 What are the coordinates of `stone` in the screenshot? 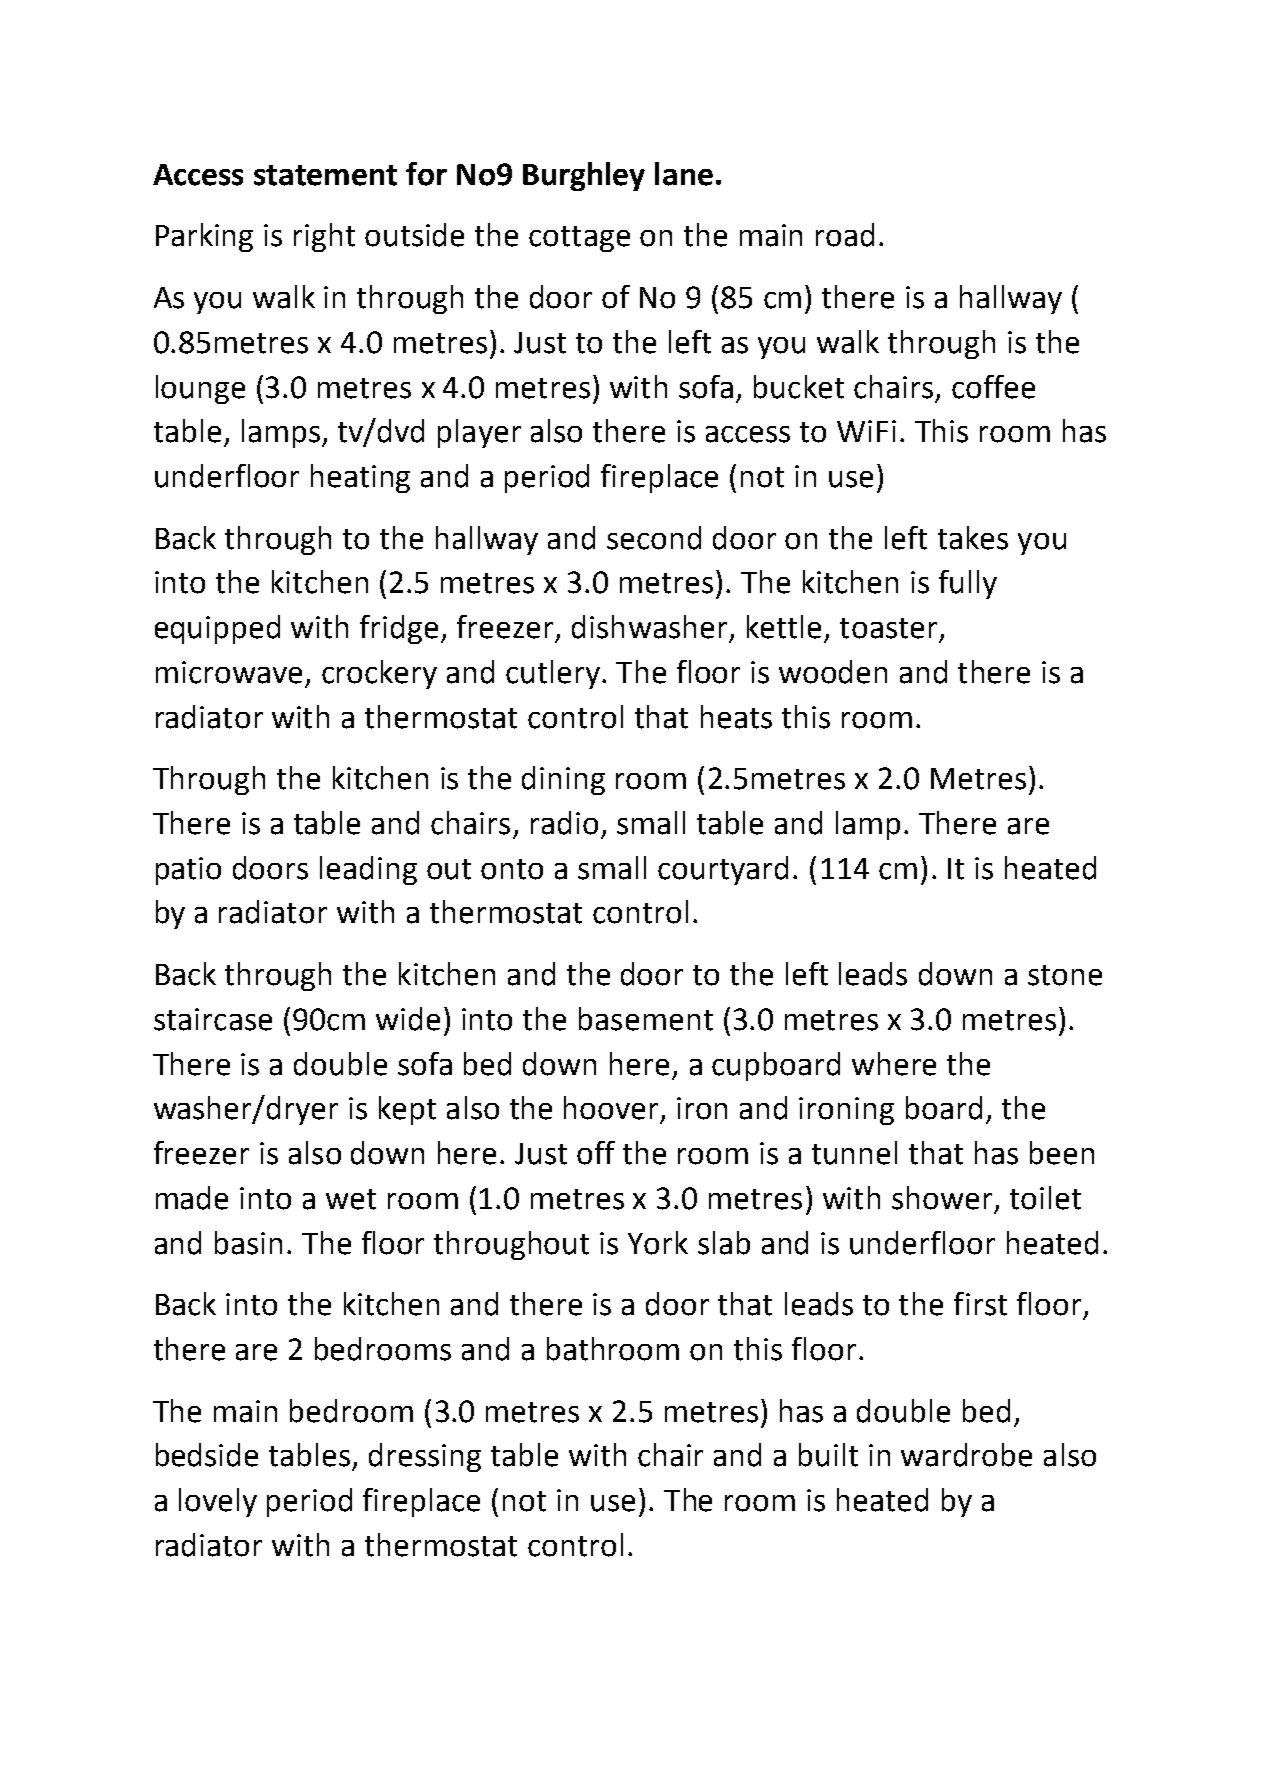 It's located at (1065, 975).
